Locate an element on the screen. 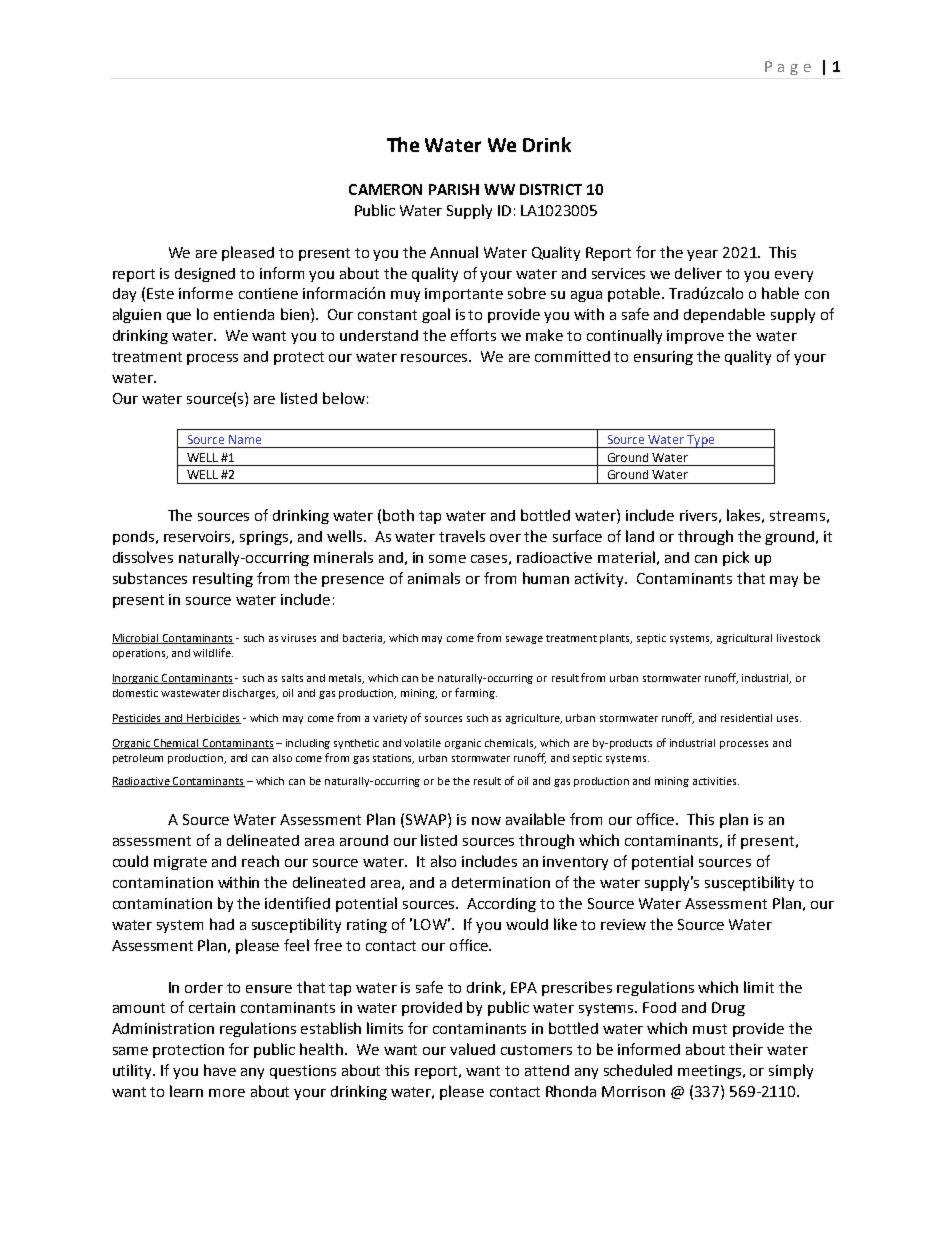 Image resolution: width=952 pixels, height=1233 pixels. sewage is located at coordinates (524, 640).
